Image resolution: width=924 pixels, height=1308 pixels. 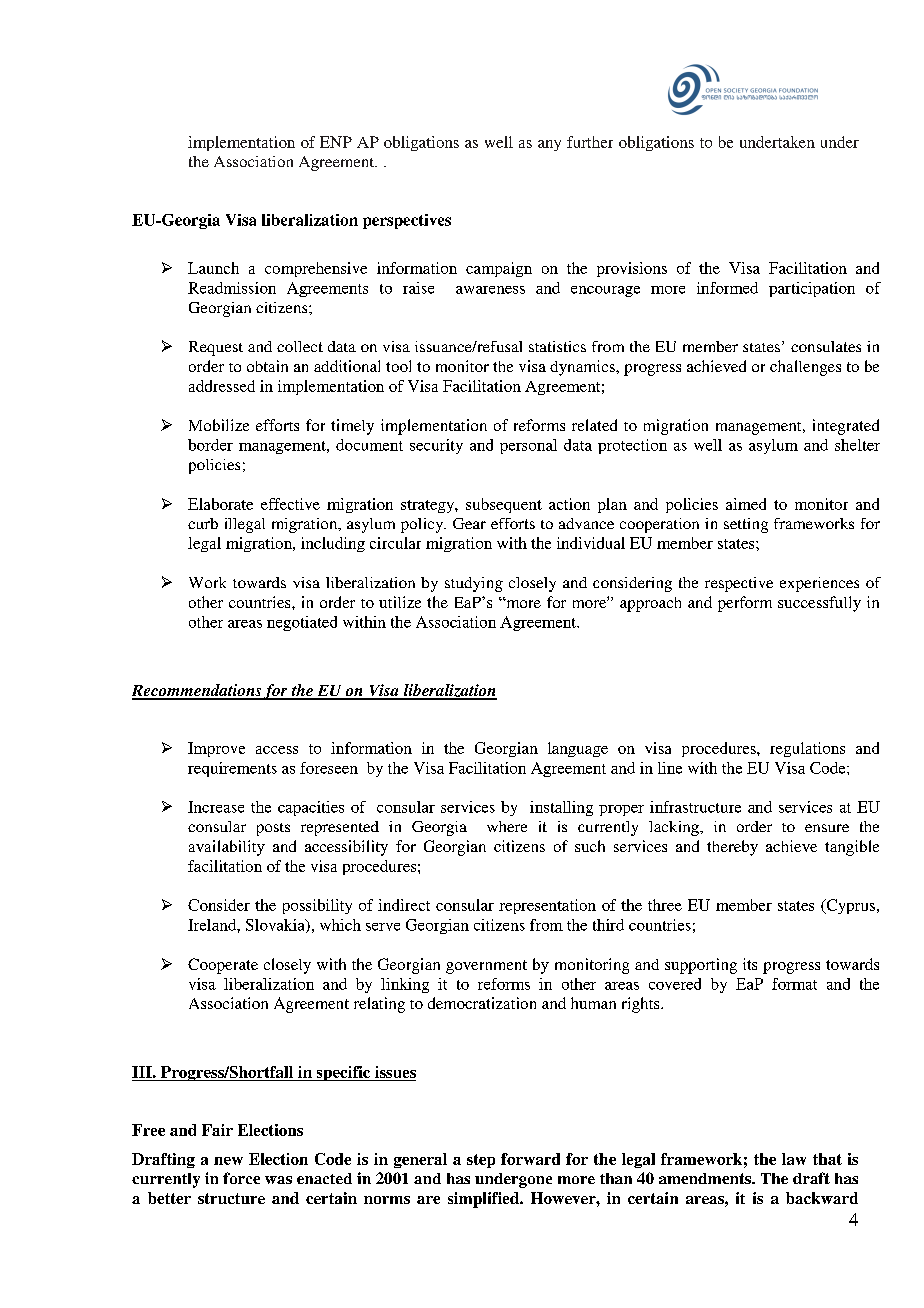 I want to click on aimed, so click(x=746, y=504).
